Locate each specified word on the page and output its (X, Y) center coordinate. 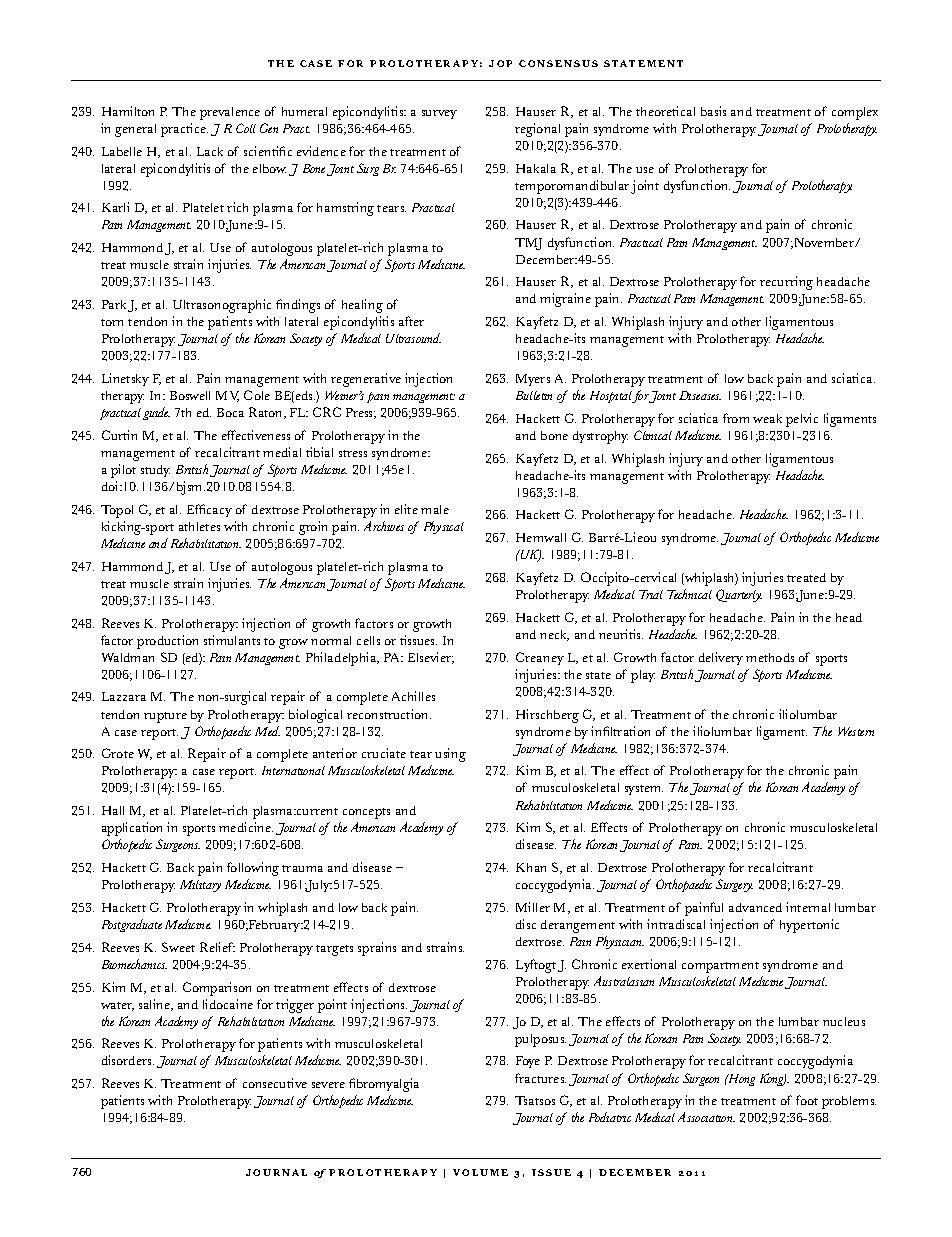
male (435, 509)
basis (713, 111)
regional (537, 130)
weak (767, 418)
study (155, 471)
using (450, 755)
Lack (210, 151)
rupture (165, 717)
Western (856, 731)
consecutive (275, 1083)
